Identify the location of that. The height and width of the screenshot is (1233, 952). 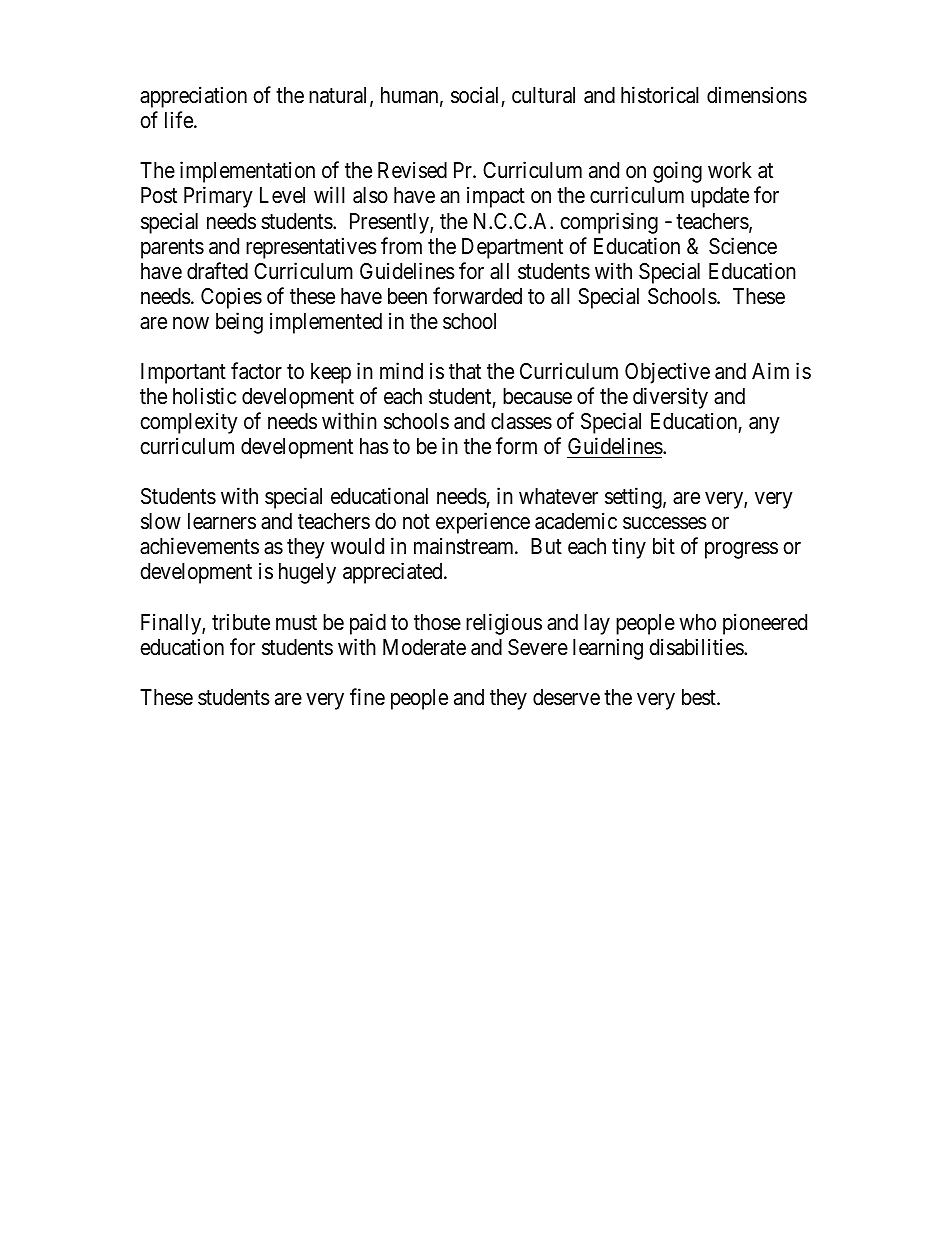
(465, 371).
